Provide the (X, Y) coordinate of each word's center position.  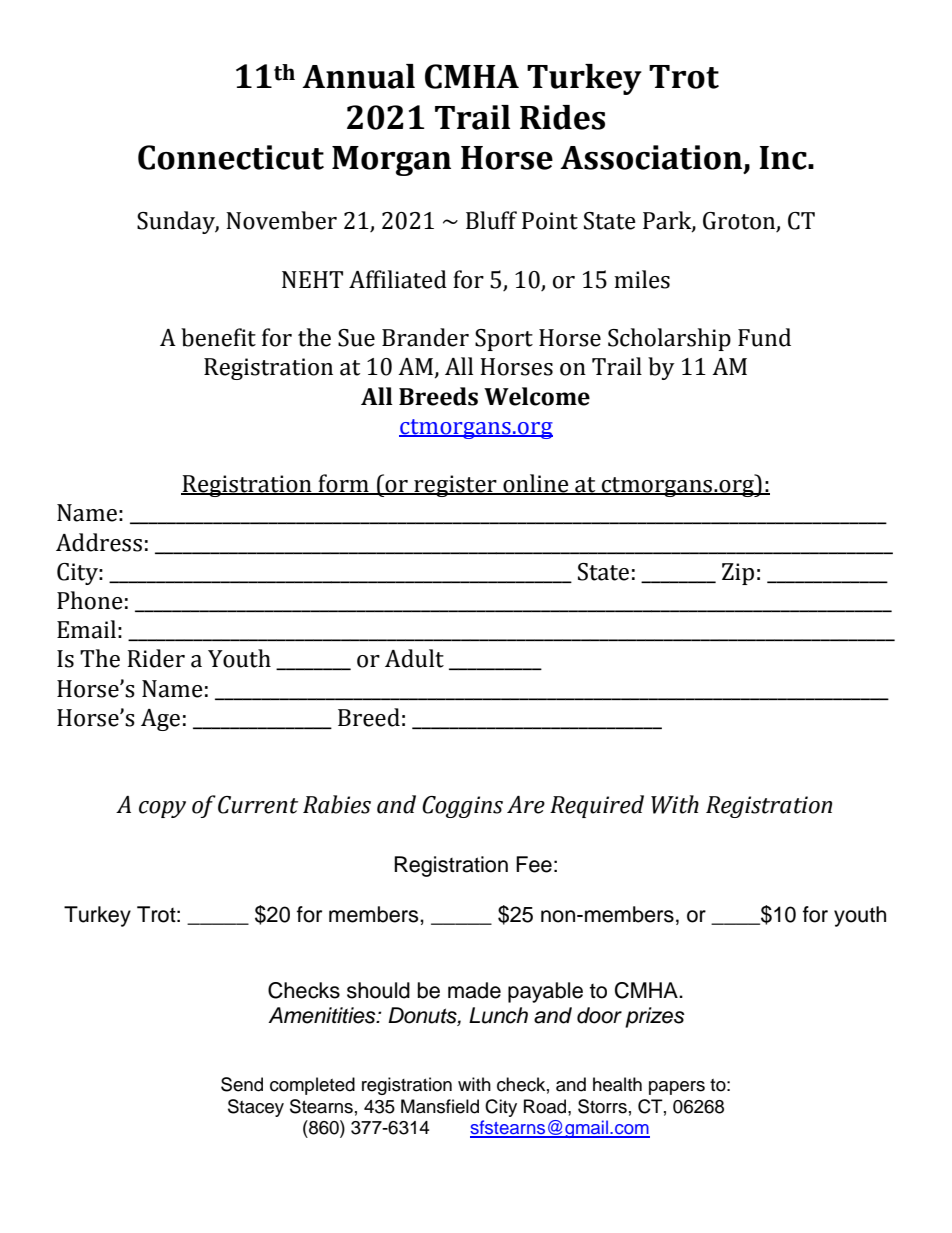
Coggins (462, 807)
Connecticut (231, 157)
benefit (218, 337)
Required (597, 806)
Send (242, 1084)
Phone (90, 600)
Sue (356, 338)
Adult (414, 658)
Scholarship (669, 339)
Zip (738, 574)
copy (162, 809)
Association (651, 157)
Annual (358, 76)
